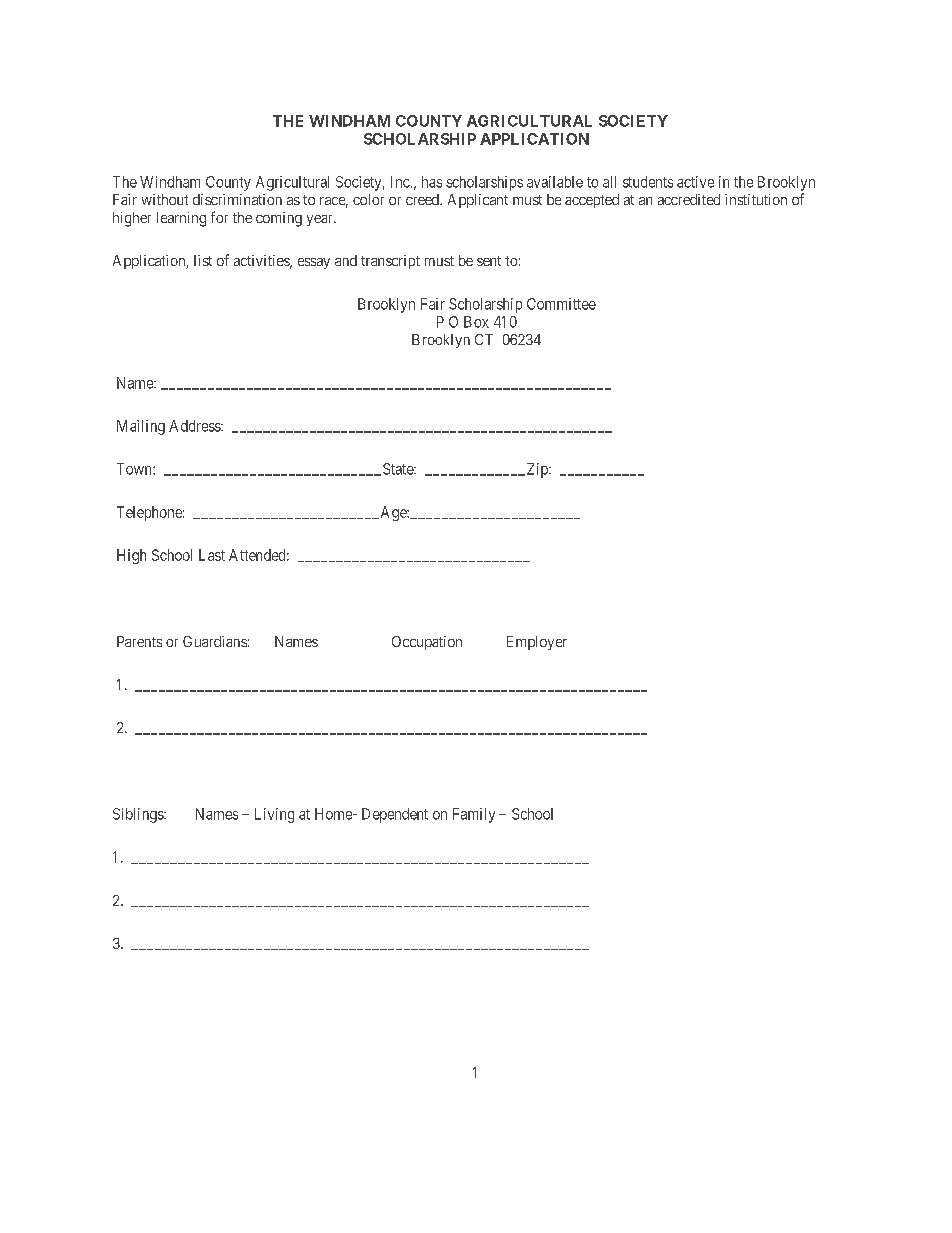  Describe the element at coordinates (427, 643) in the image. I see `Occupation` at that location.
